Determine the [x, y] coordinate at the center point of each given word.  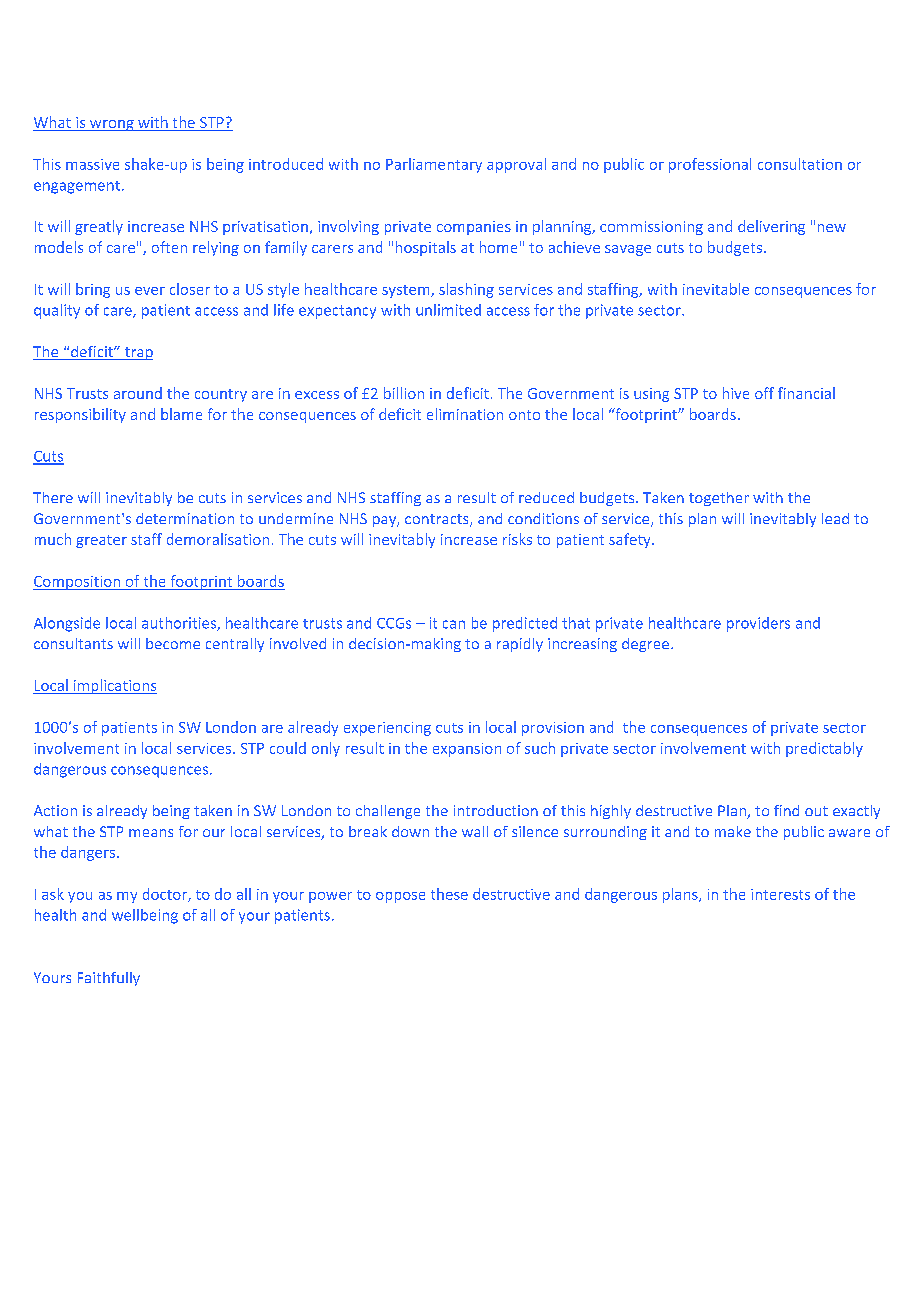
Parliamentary [434, 165]
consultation [800, 164]
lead [835, 518]
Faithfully [109, 979]
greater [101, 541]
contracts [438, 520]
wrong [112, 125]
